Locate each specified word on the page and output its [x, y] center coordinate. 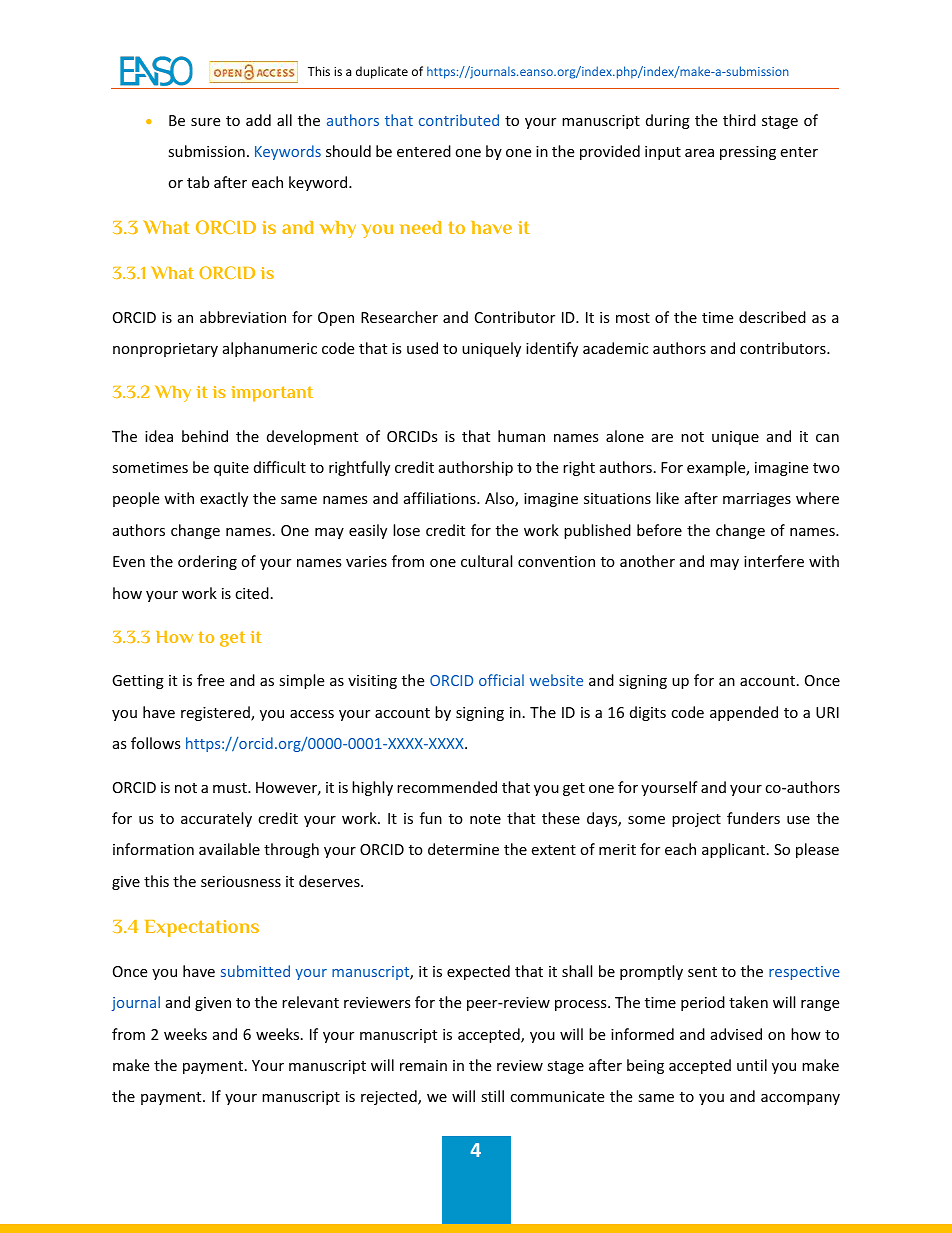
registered [216, 713]
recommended [447, 787]
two [826, 468]
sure [205, 122]
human [521, 436]
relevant [310, 1002]
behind [205, 436]
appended [744, 713]
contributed [459, 120]
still [492, 1096]
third [739, 120]
